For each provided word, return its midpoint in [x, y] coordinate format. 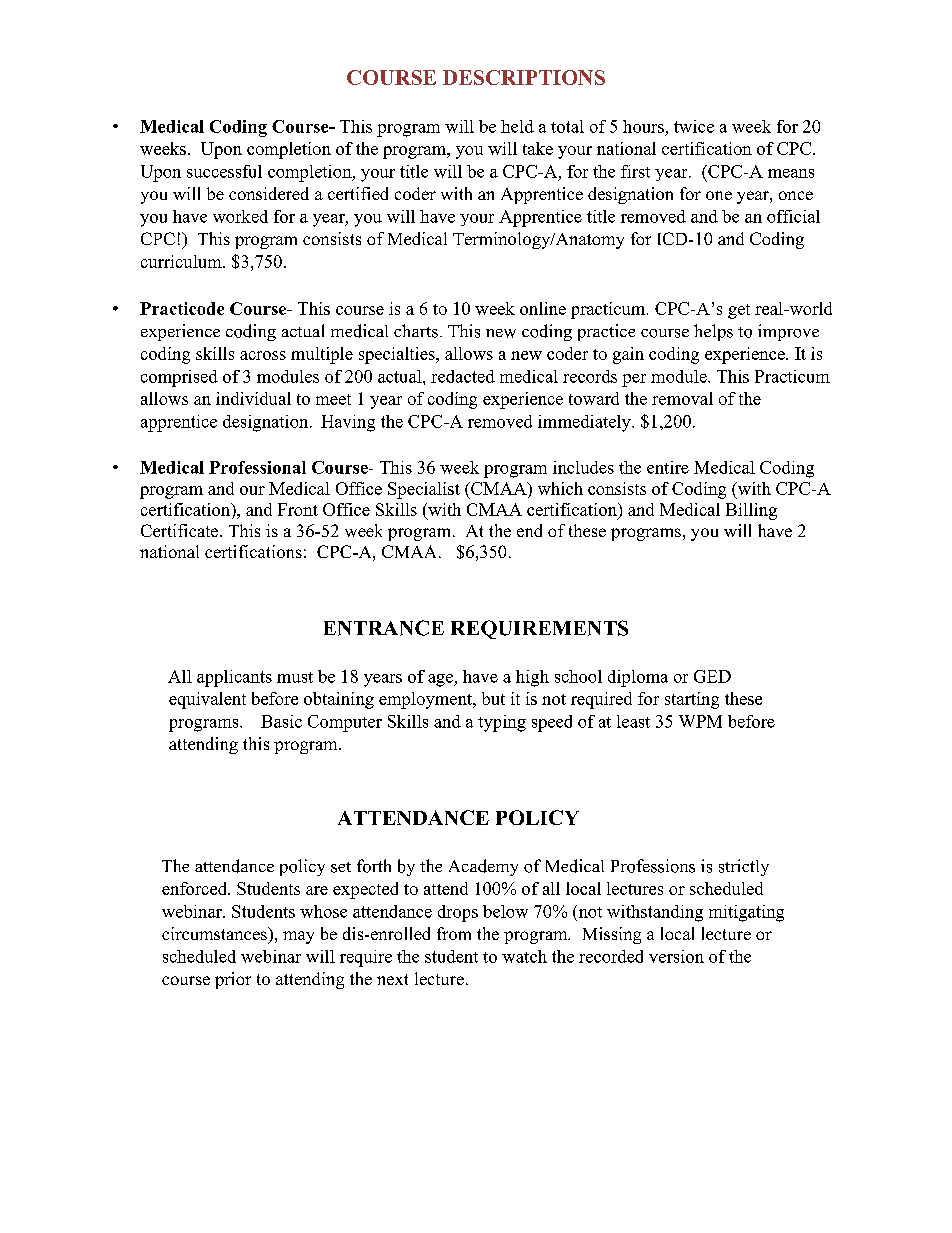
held [517, 126]
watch [524, 956]
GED [712, 676]
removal [682, 398]
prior [233, 980]
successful [224, 171]
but [493, 698]
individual [253, 398]
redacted [463, 376]
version [676, 956]
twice [694, 126]
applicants [234, 678]
